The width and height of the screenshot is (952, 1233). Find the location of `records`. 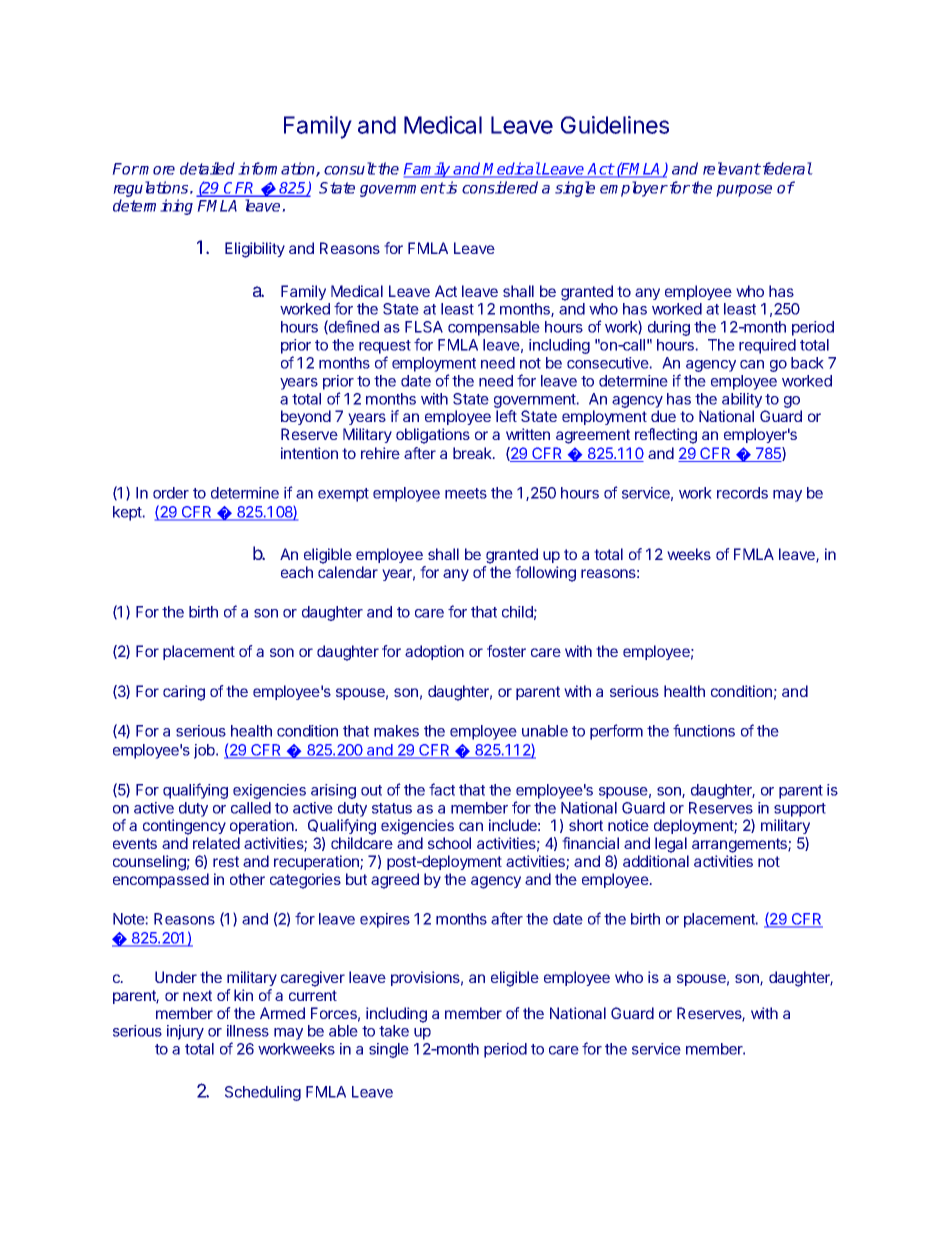

records is located at coordinates (742, 493).
